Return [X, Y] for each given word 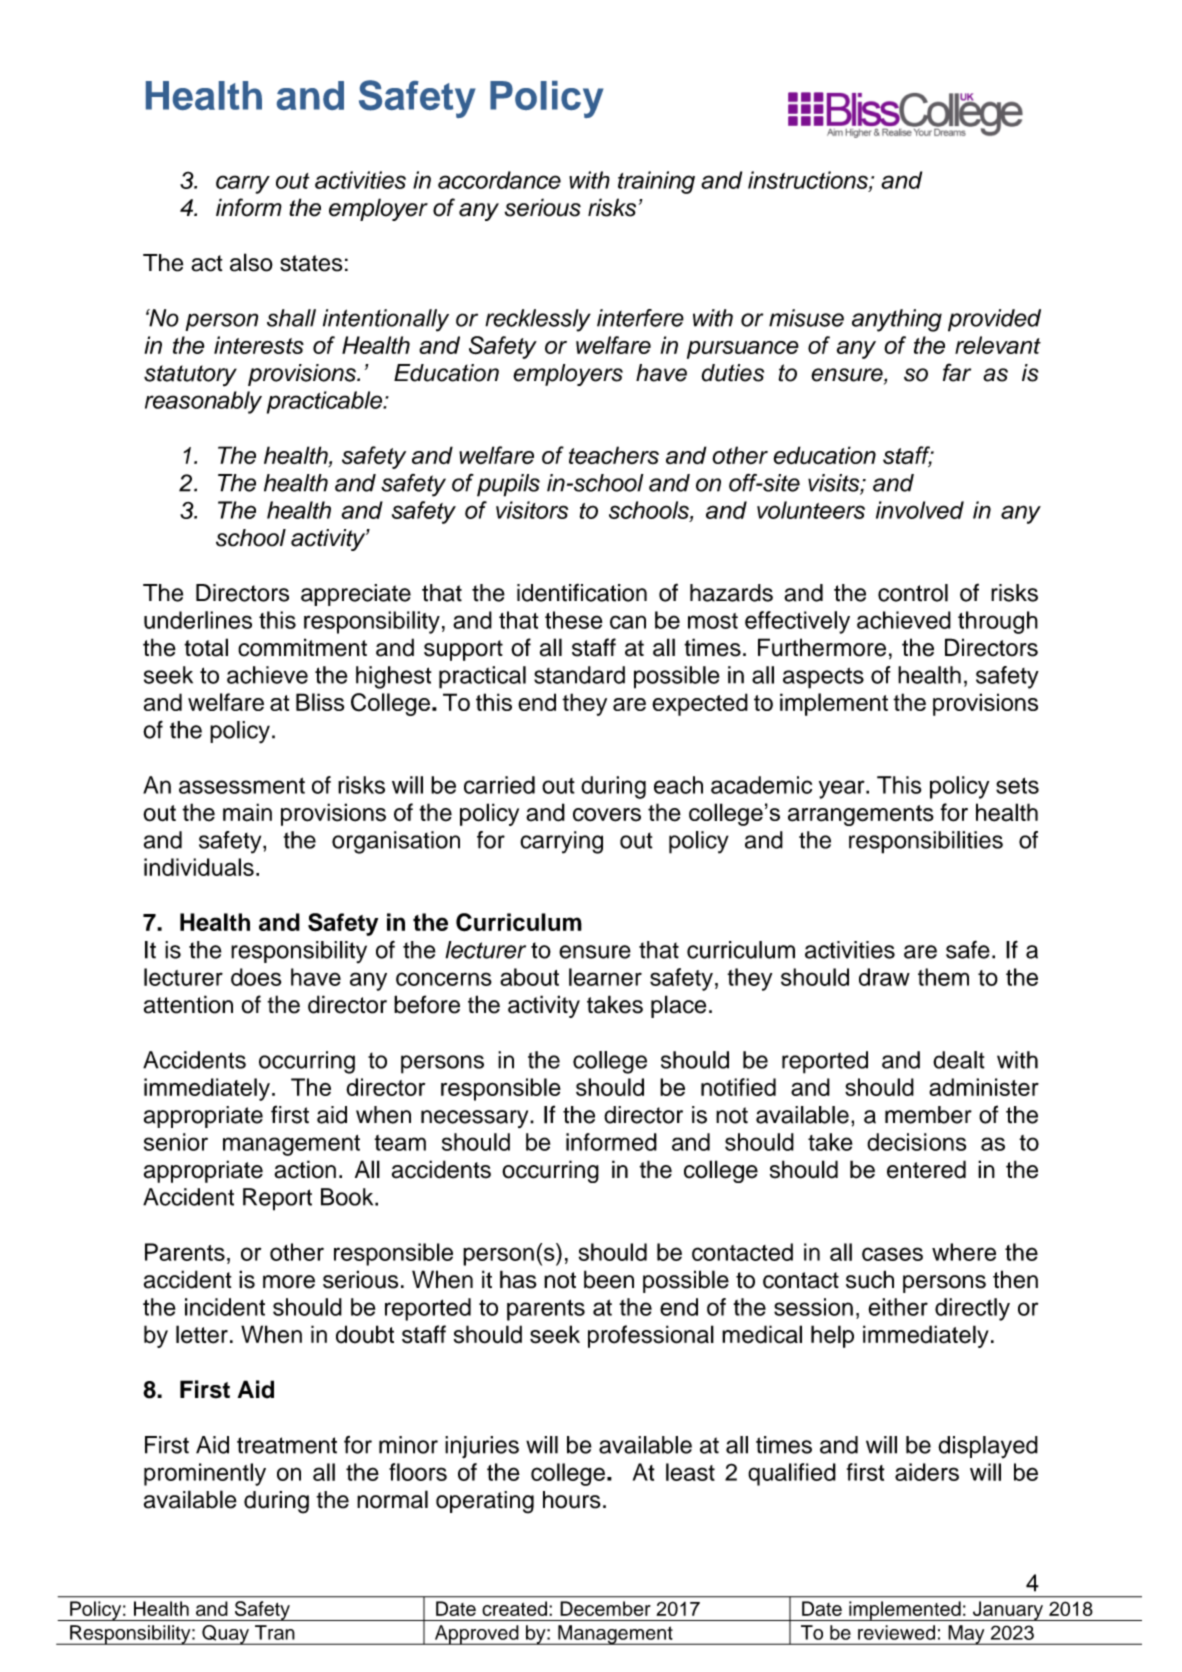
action [305, 1169]
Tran [275, 1632]
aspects [823, 678]
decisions [916, 1142]
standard [579, 675]
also [251, 262]
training [656, 182]
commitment [302, 647]
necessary [476, 1119]
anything [897, 320]
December [605, 1608]
